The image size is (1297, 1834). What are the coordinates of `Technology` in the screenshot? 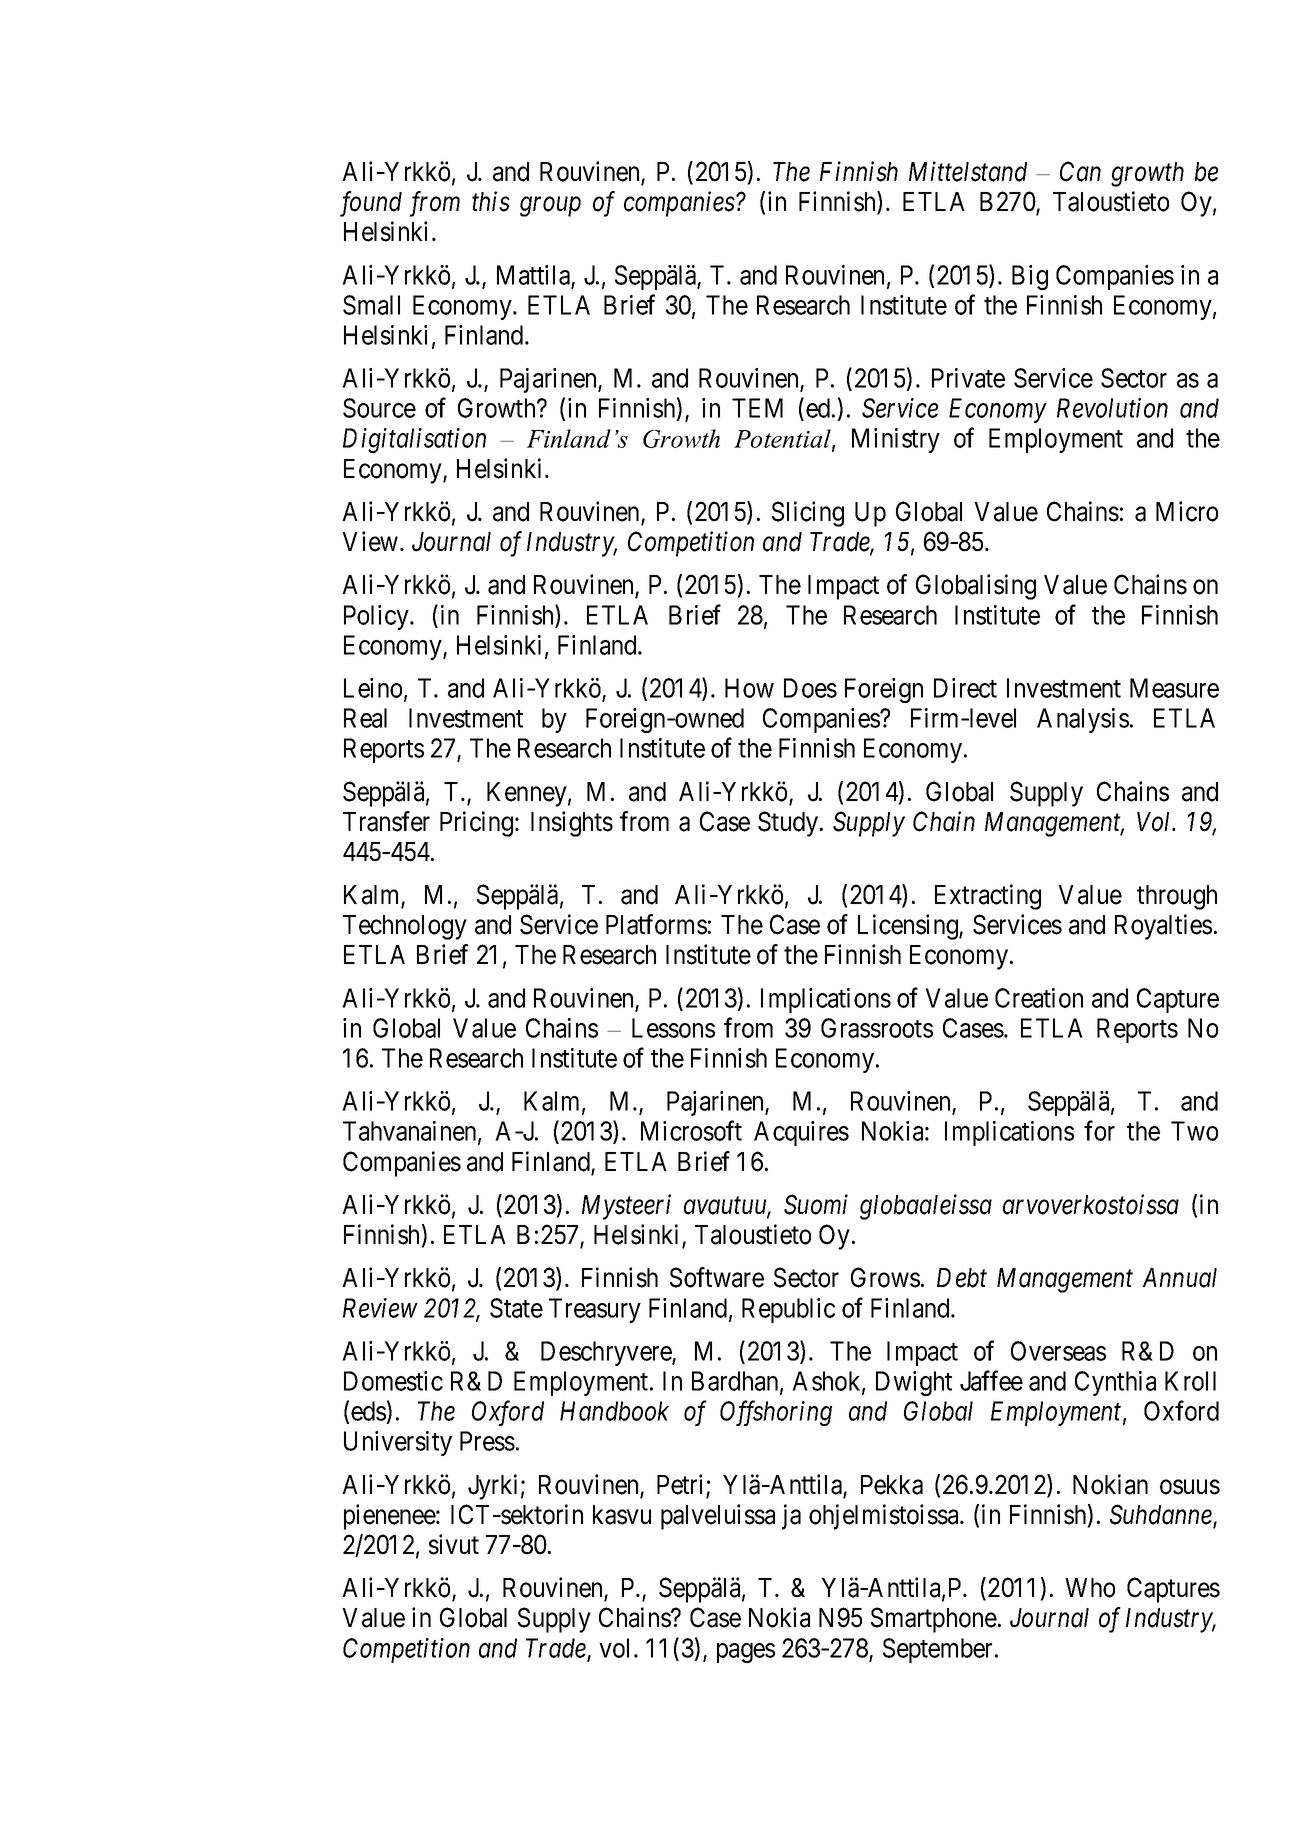 It's located at (405, 927).
